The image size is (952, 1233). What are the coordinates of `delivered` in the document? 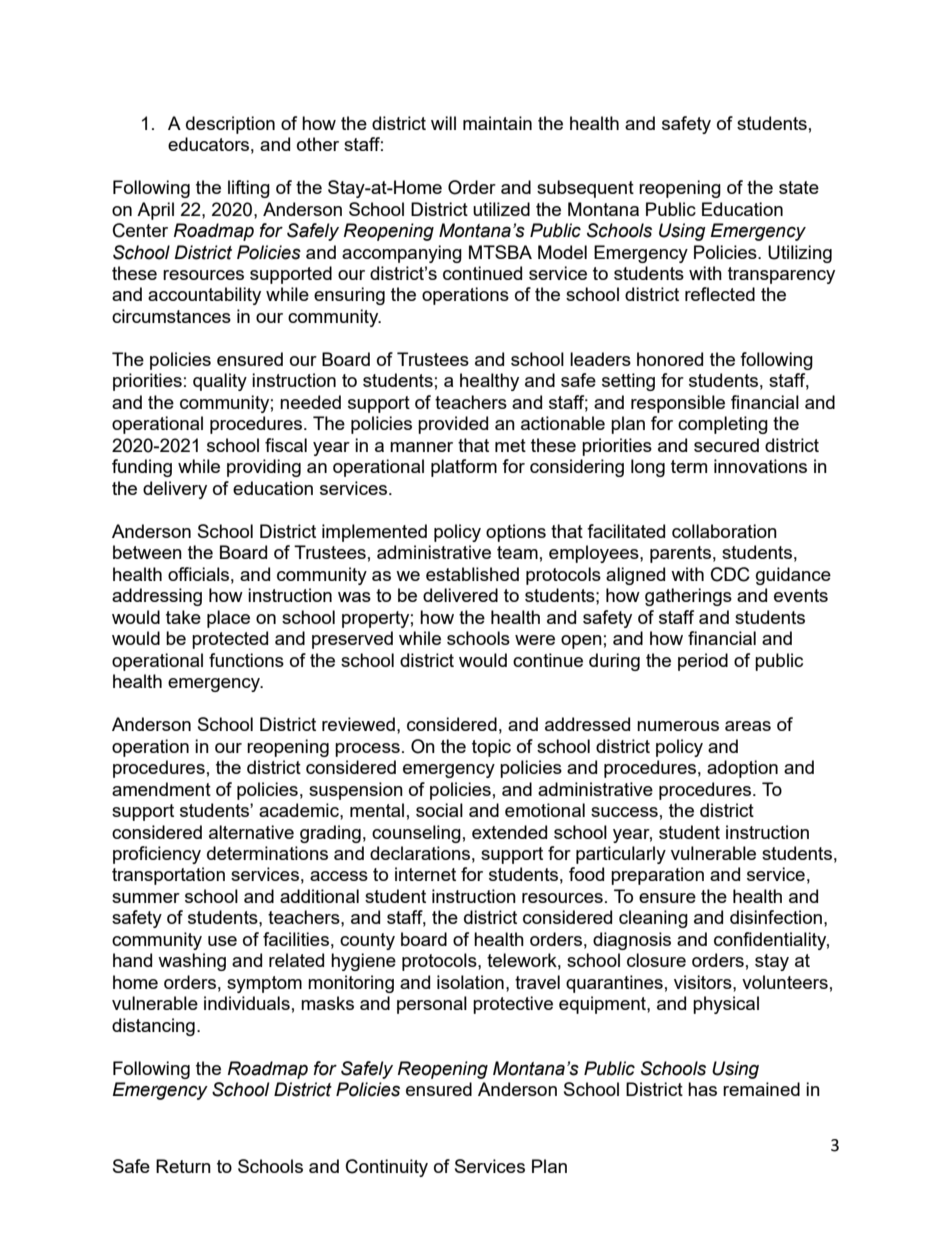 It's located at (460, 595).
